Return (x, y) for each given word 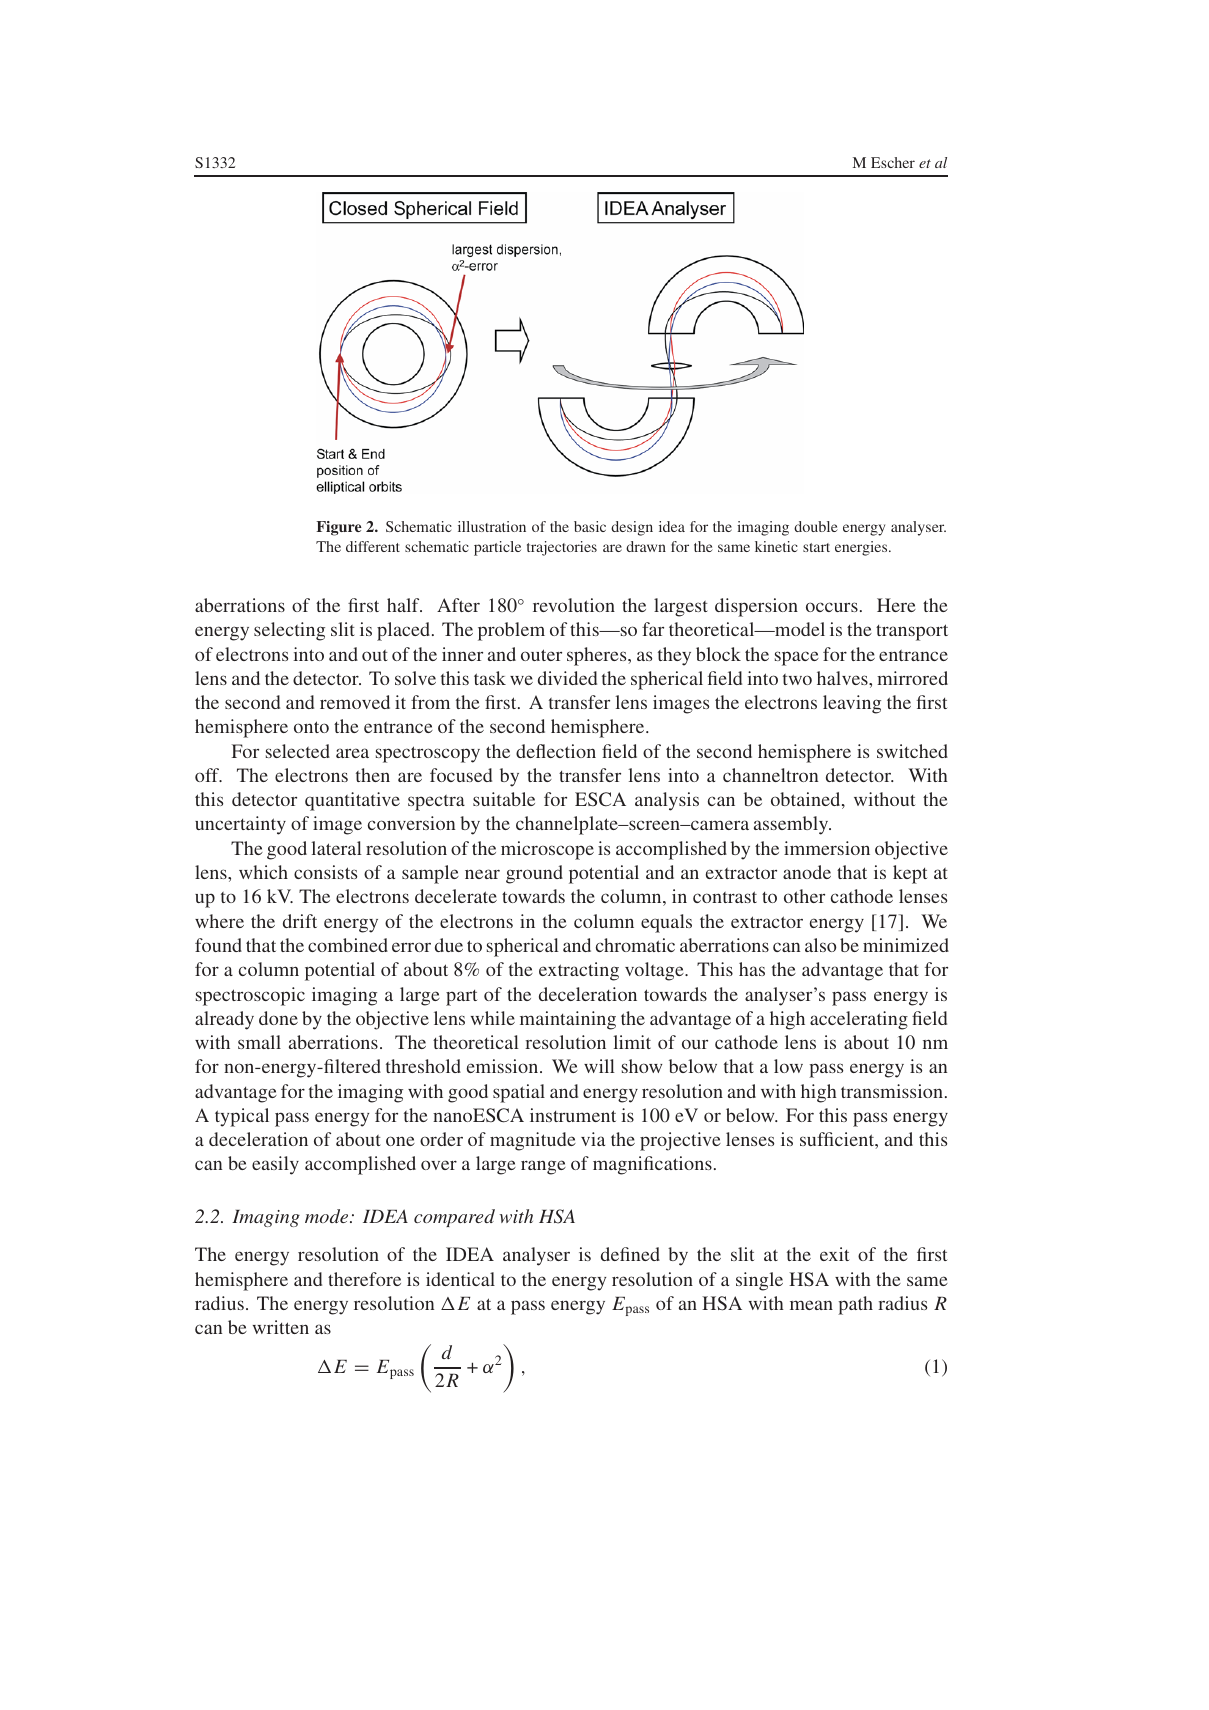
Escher (893, 162)
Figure (339, 528)
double (816, 526)
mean (811, 1305)
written (281, 1327)
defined (630, 1254)
